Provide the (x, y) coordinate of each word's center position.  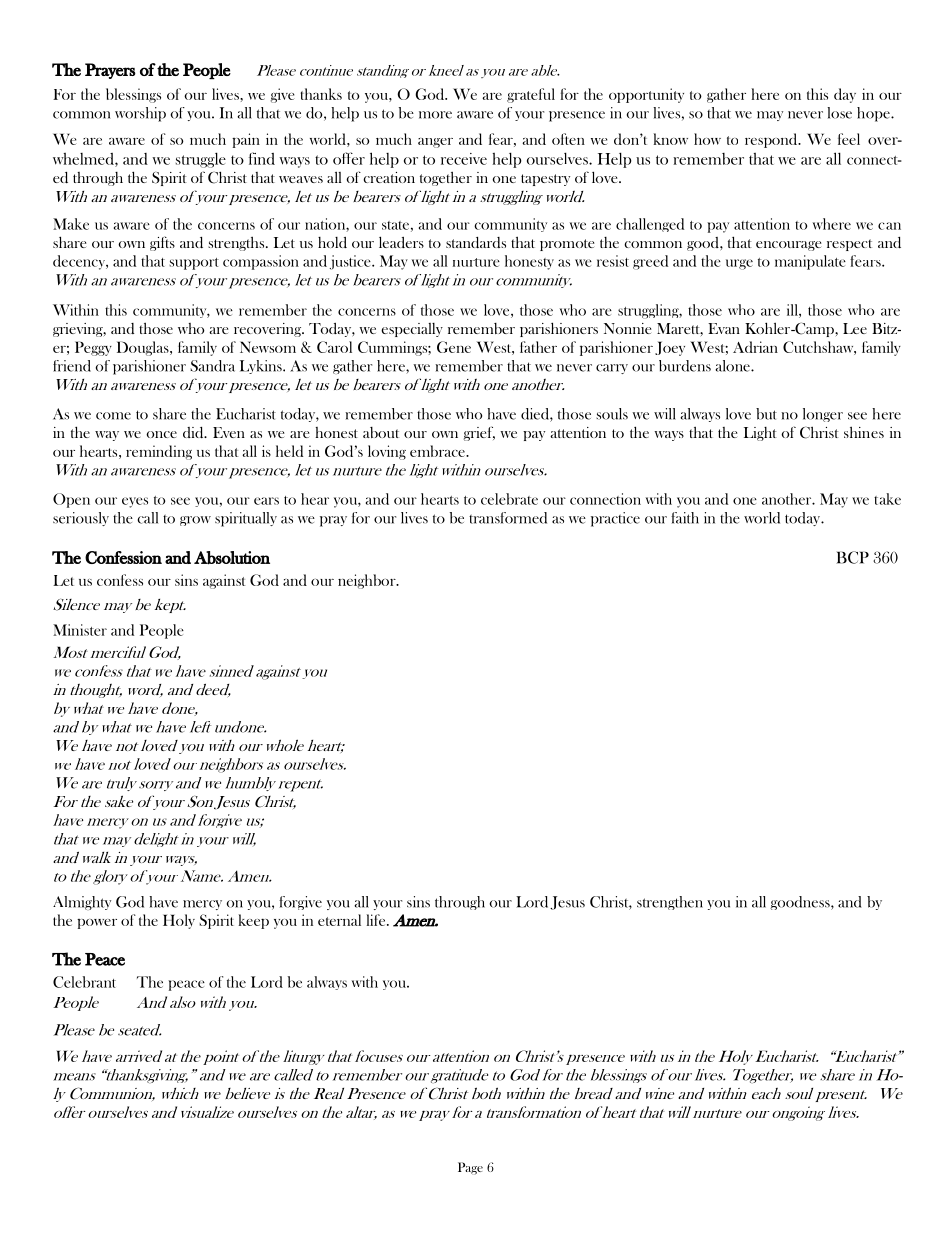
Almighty (82, 903)
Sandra (212, 366)
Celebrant (84, 982)
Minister (80, 630)
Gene (454, 347)
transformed (508, 518)
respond (772, 140)
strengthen (670, 903)
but (766, 414)
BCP (852, 557)
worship (140, 114)
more (435, 115)
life (377, 920)
